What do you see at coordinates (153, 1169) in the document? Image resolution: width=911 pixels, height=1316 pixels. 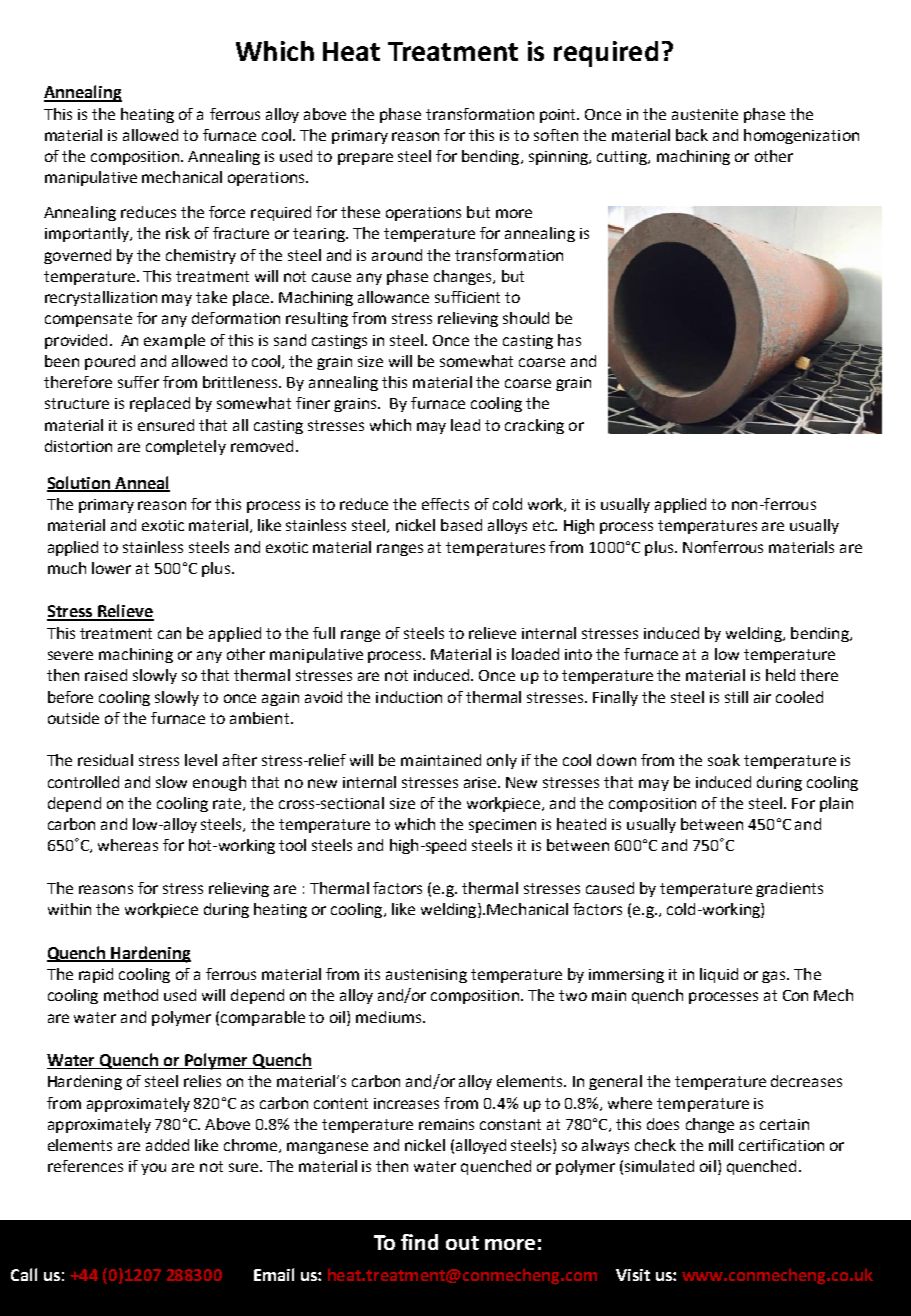 I see `you` at bounding box center [153, 1169].
